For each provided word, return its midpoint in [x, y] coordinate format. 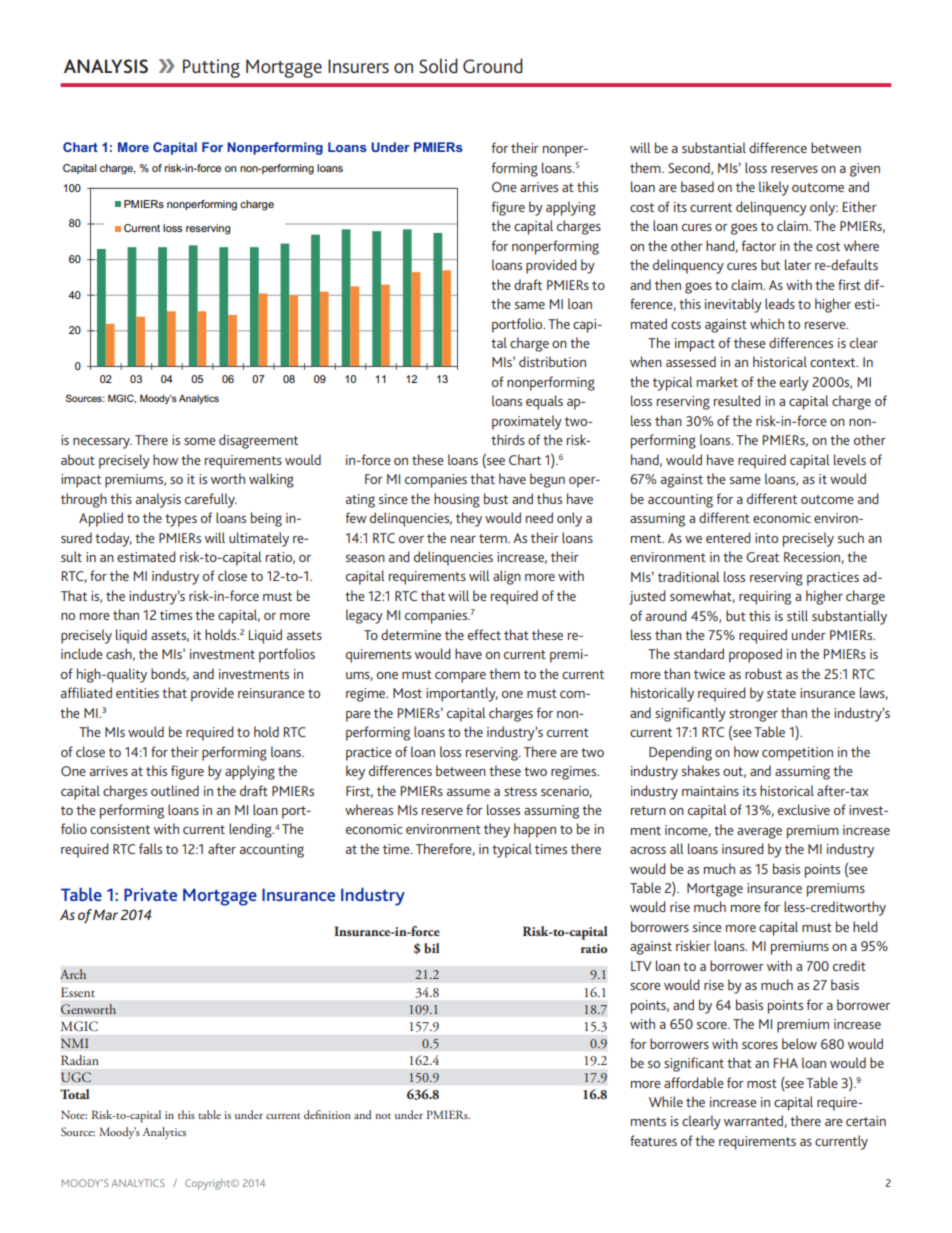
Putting [211, 68]
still [797, 615]
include [82, 653]
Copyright [209, 1184]
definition [327, 1114]
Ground [493, 65]
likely [774, 188]
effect [484, 634]
